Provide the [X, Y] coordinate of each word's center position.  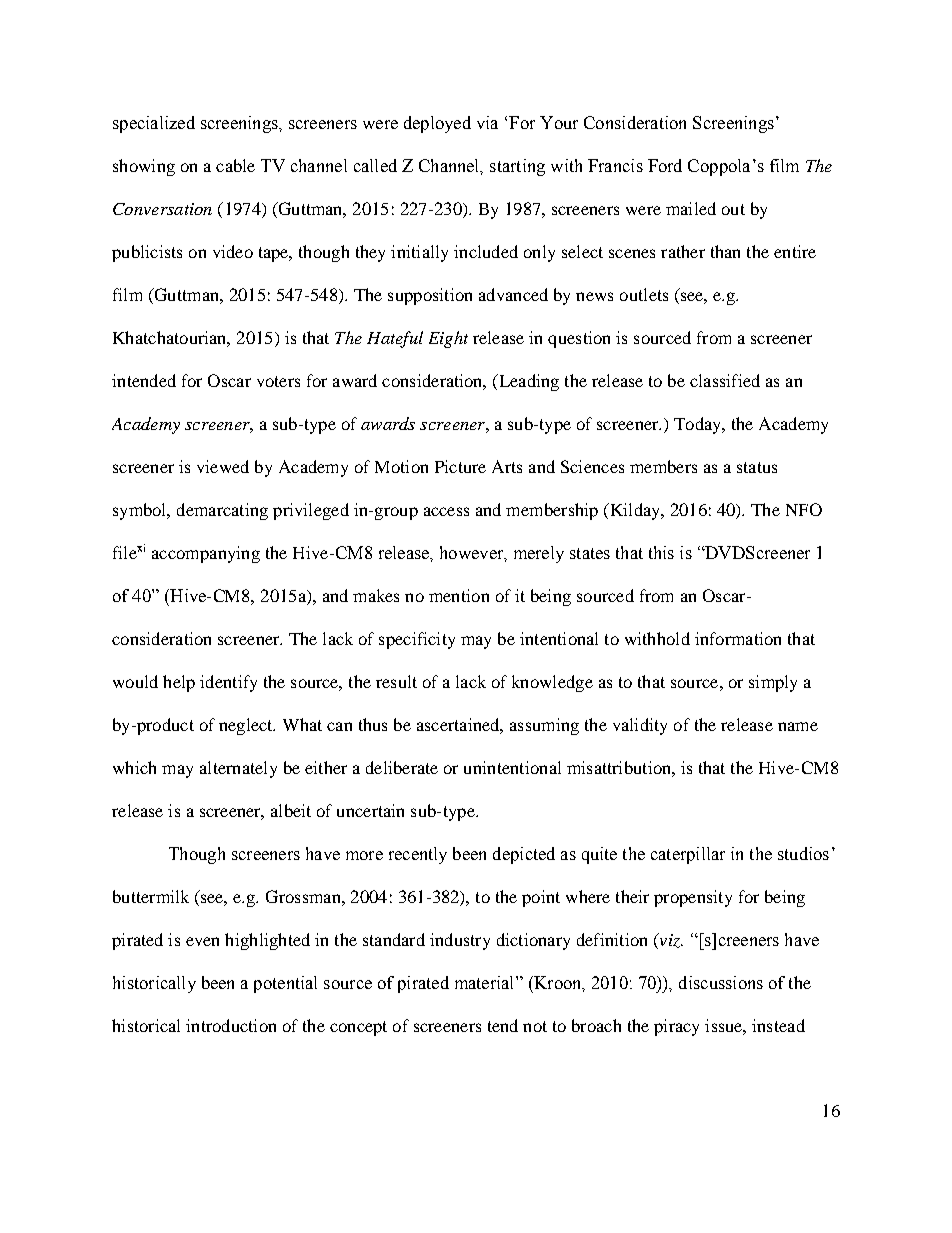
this [661, 552]
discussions [721, 982]
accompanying [206, 554]
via [487, 122]
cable [235, 165]
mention [459, 595]
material [486, 982]
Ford [665, 165]
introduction [231, 1025]
